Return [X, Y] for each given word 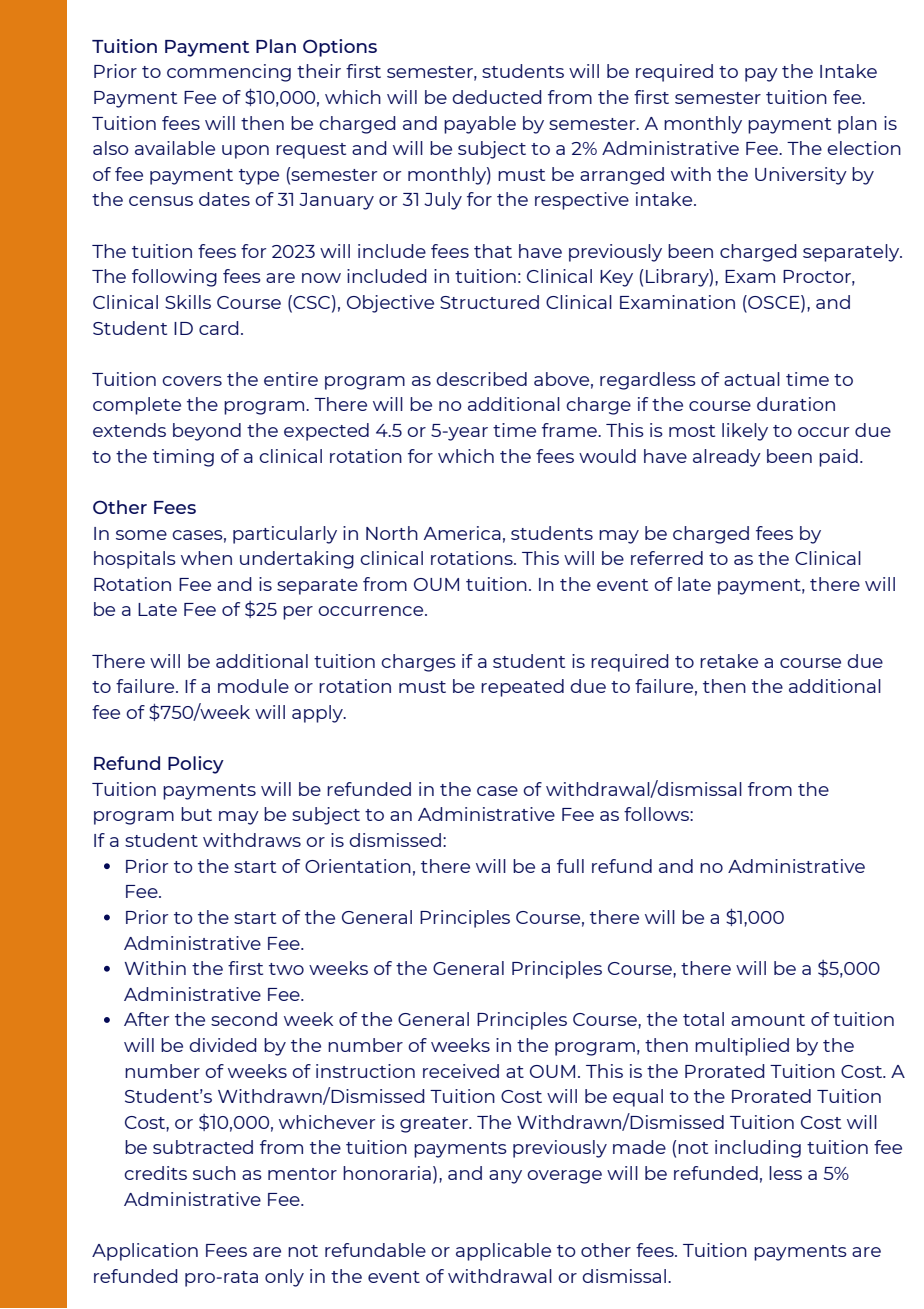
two [286, 969]
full [570, 866]
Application [145, 1252]
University [801, 176]
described [481, 379]
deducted [497, 97]
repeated [522, 688]
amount [768, 1020]
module [253, 686]
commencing [229, 73]
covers [192, 381]
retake [729, 661]
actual [752, 379]
